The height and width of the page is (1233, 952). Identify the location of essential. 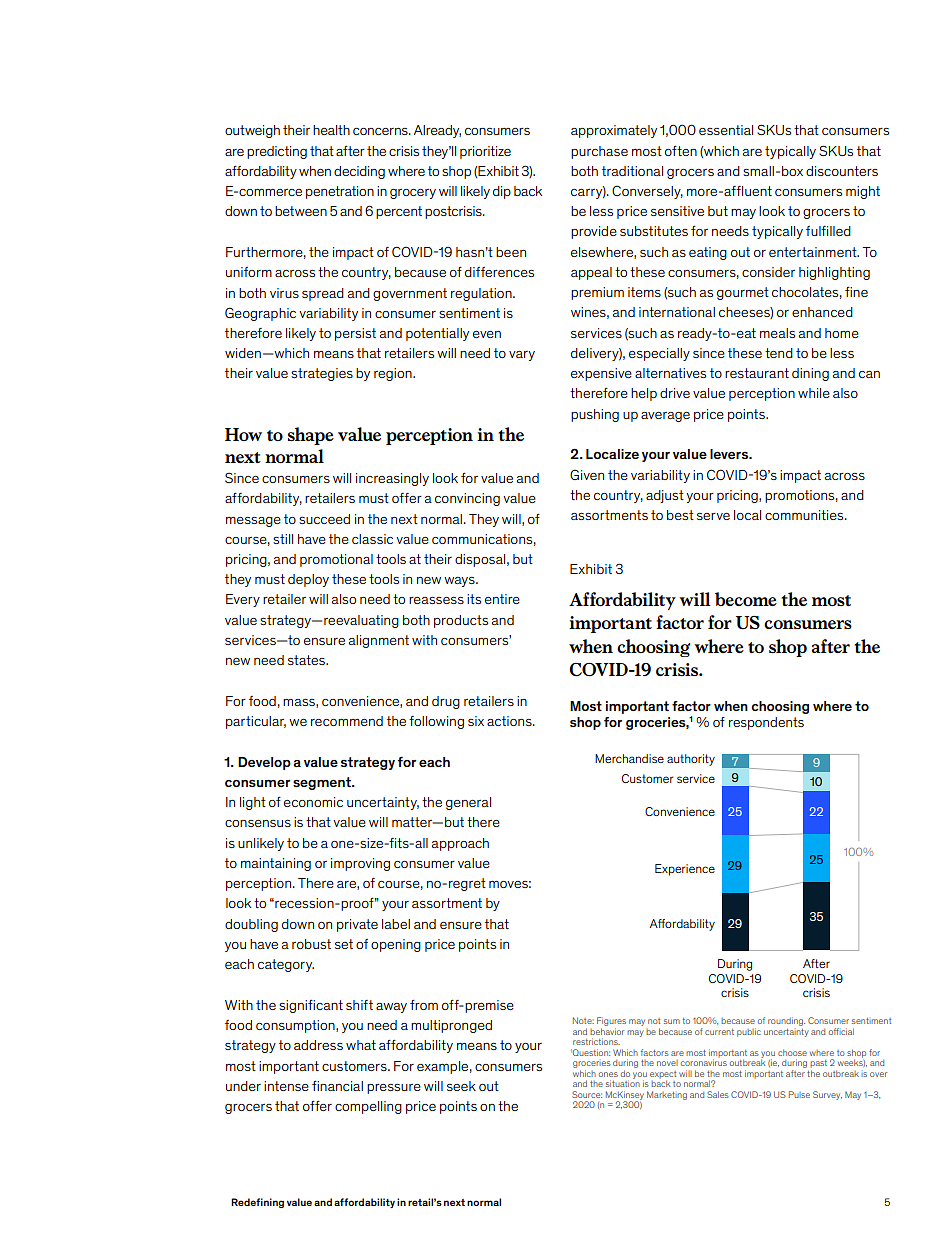
(726, 130).
